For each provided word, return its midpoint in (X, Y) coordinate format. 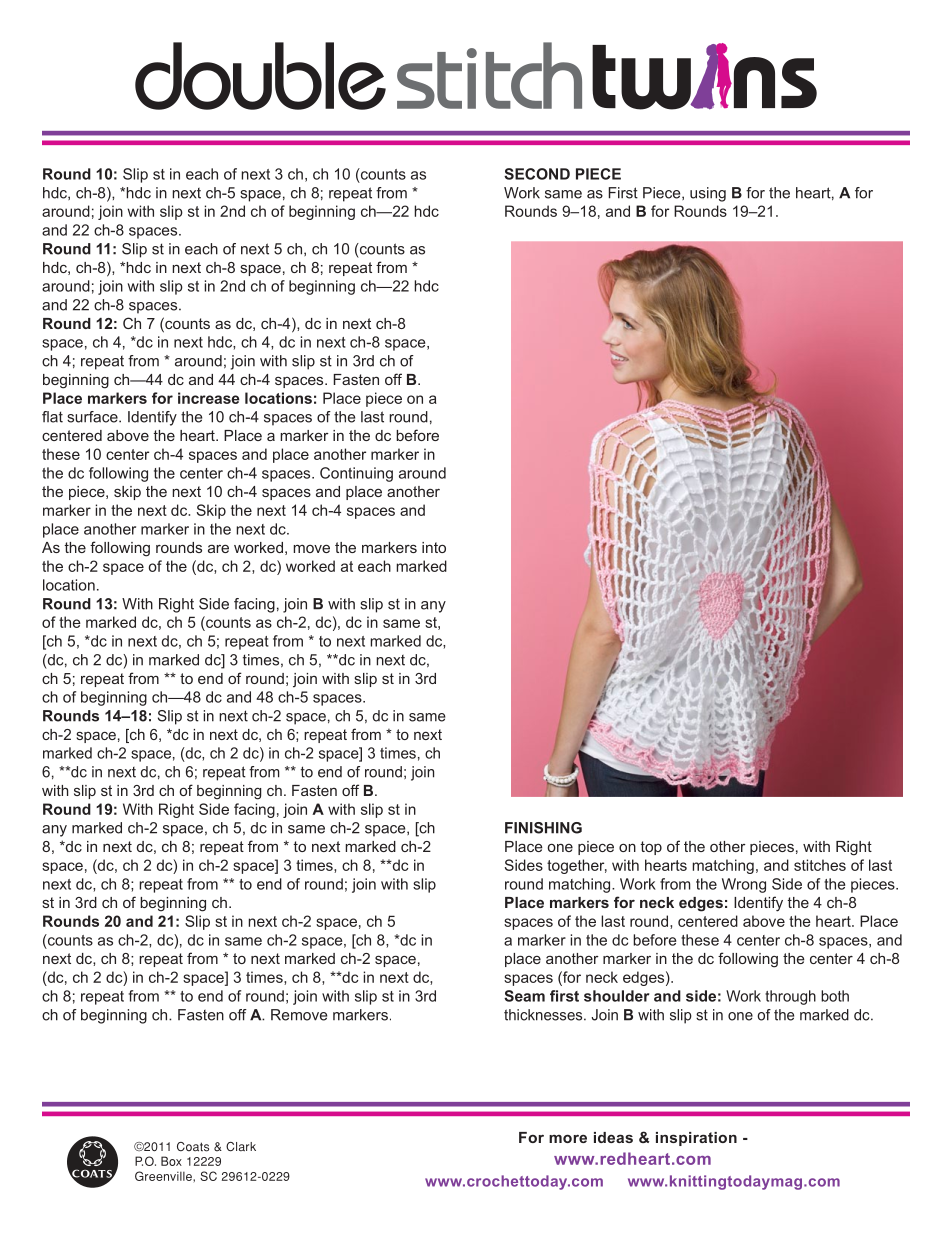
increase (209, 398)
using (708, 194)
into (434, 547)
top (651, 848)
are (218, 548)
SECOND (537, 174)
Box (171, 1161)
